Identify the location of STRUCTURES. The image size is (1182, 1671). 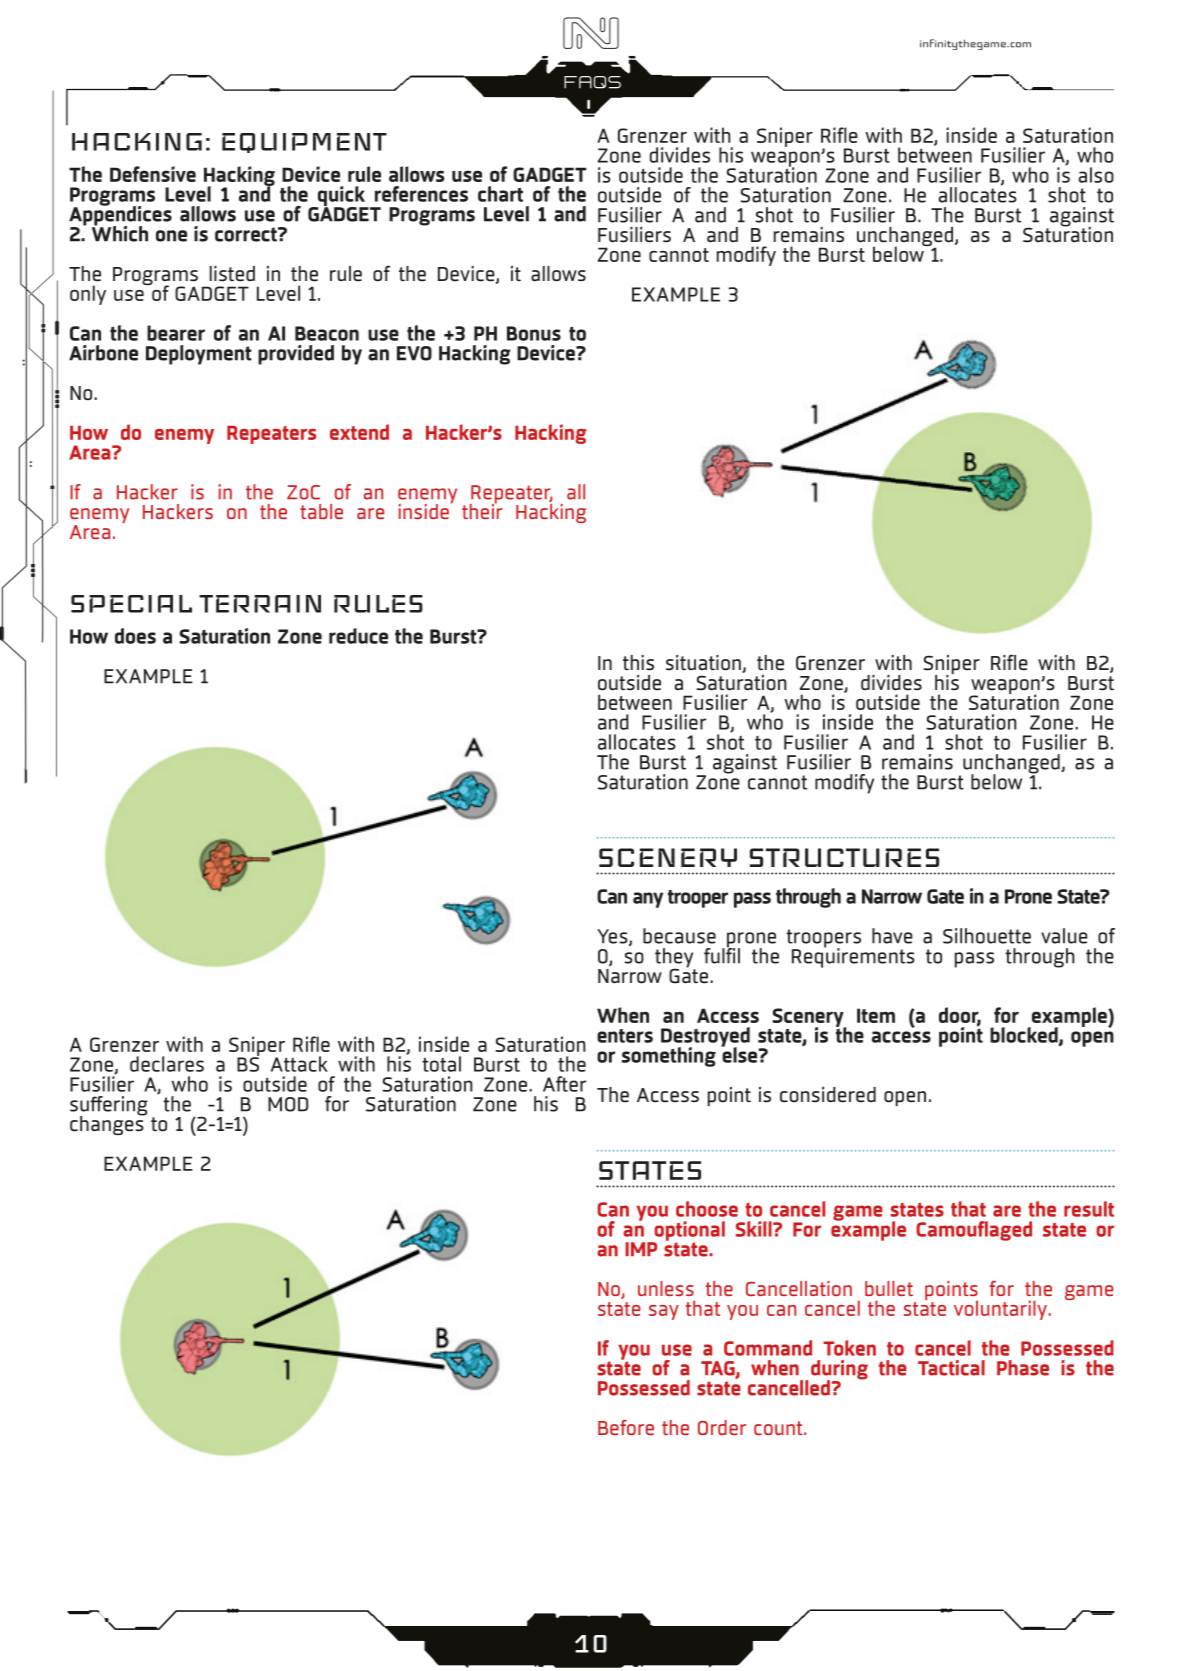
(844, 857).
